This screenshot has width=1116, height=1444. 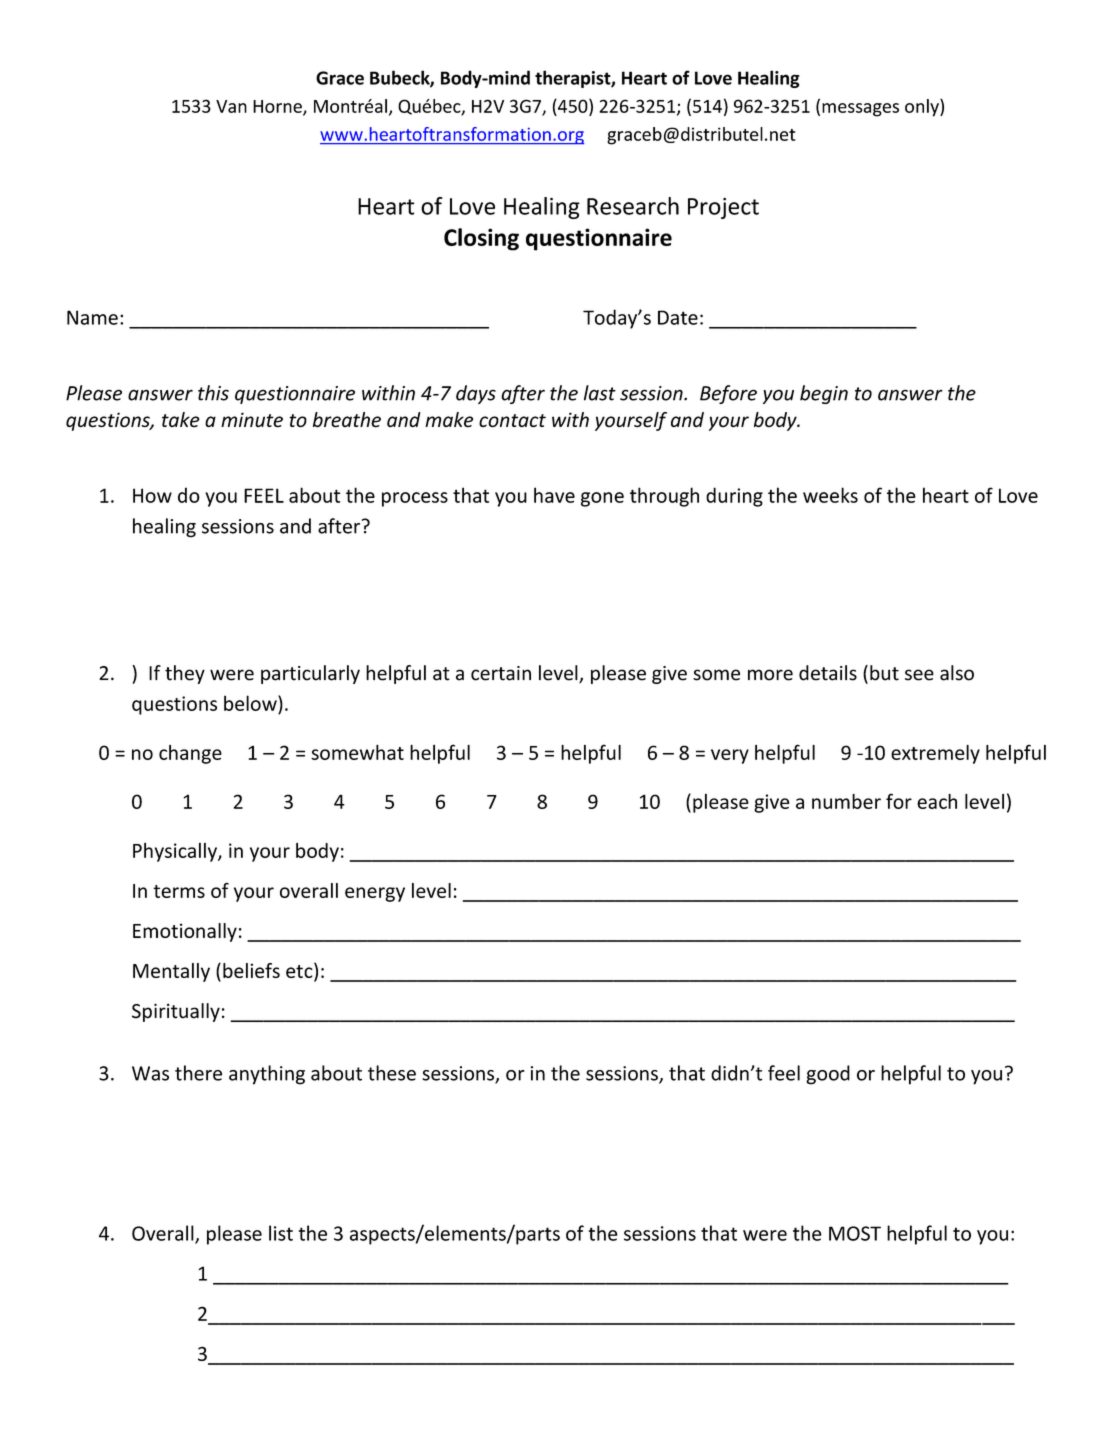 What do you see at coordinates (281, 1233) in the screenshot?
I see `list` at bounding box center [281, 1233].
